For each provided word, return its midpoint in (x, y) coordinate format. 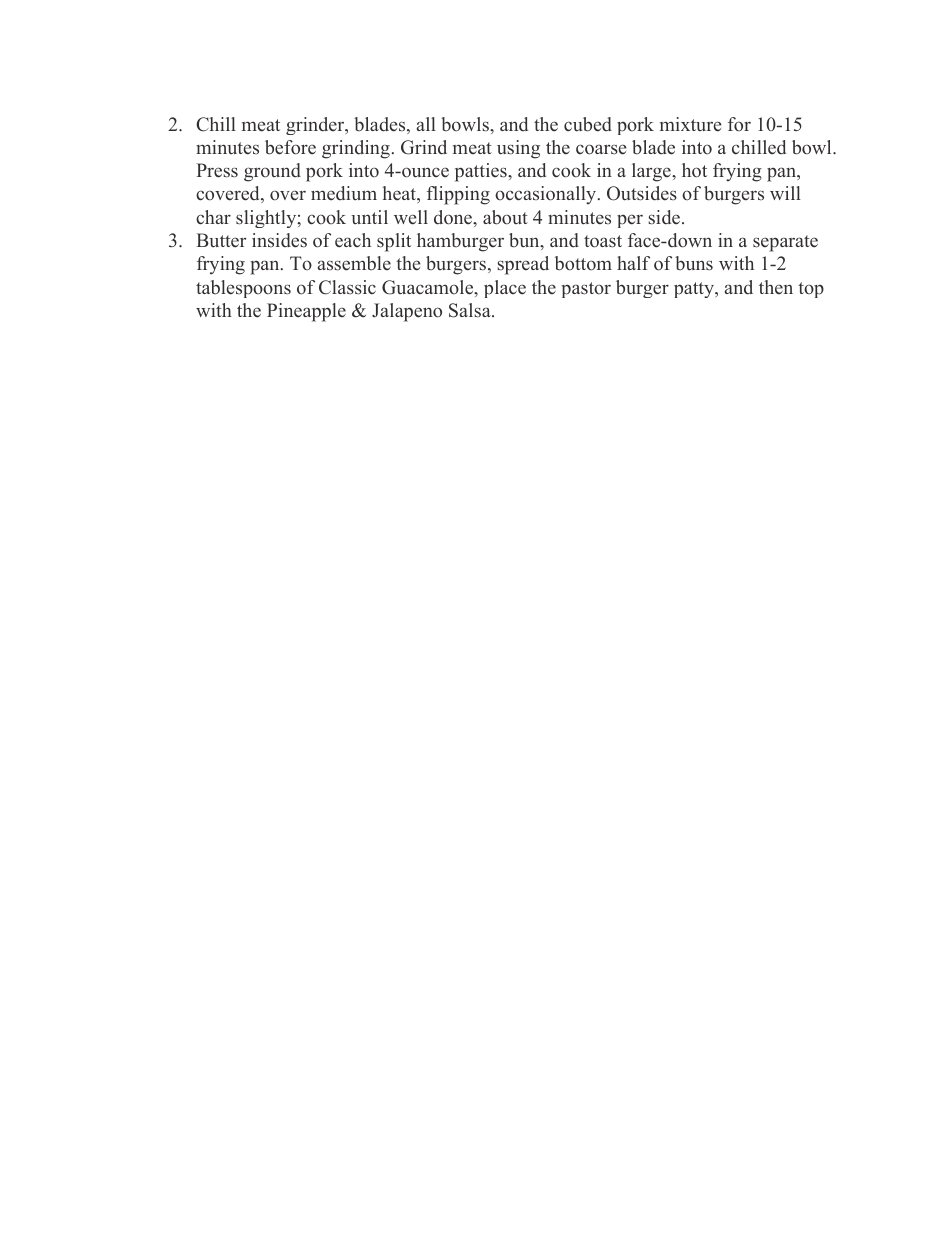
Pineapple (306, 312)
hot (694, 170)
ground (272, 172)
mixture (691, 124)
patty (695, 290)
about (505, 217)
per (630, 221)
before (290, 147)
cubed (588, 124)
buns (694, 263)
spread (523, 265)
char (213, 217)
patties (482, 172)
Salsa (471, 310)
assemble (354, 263)
